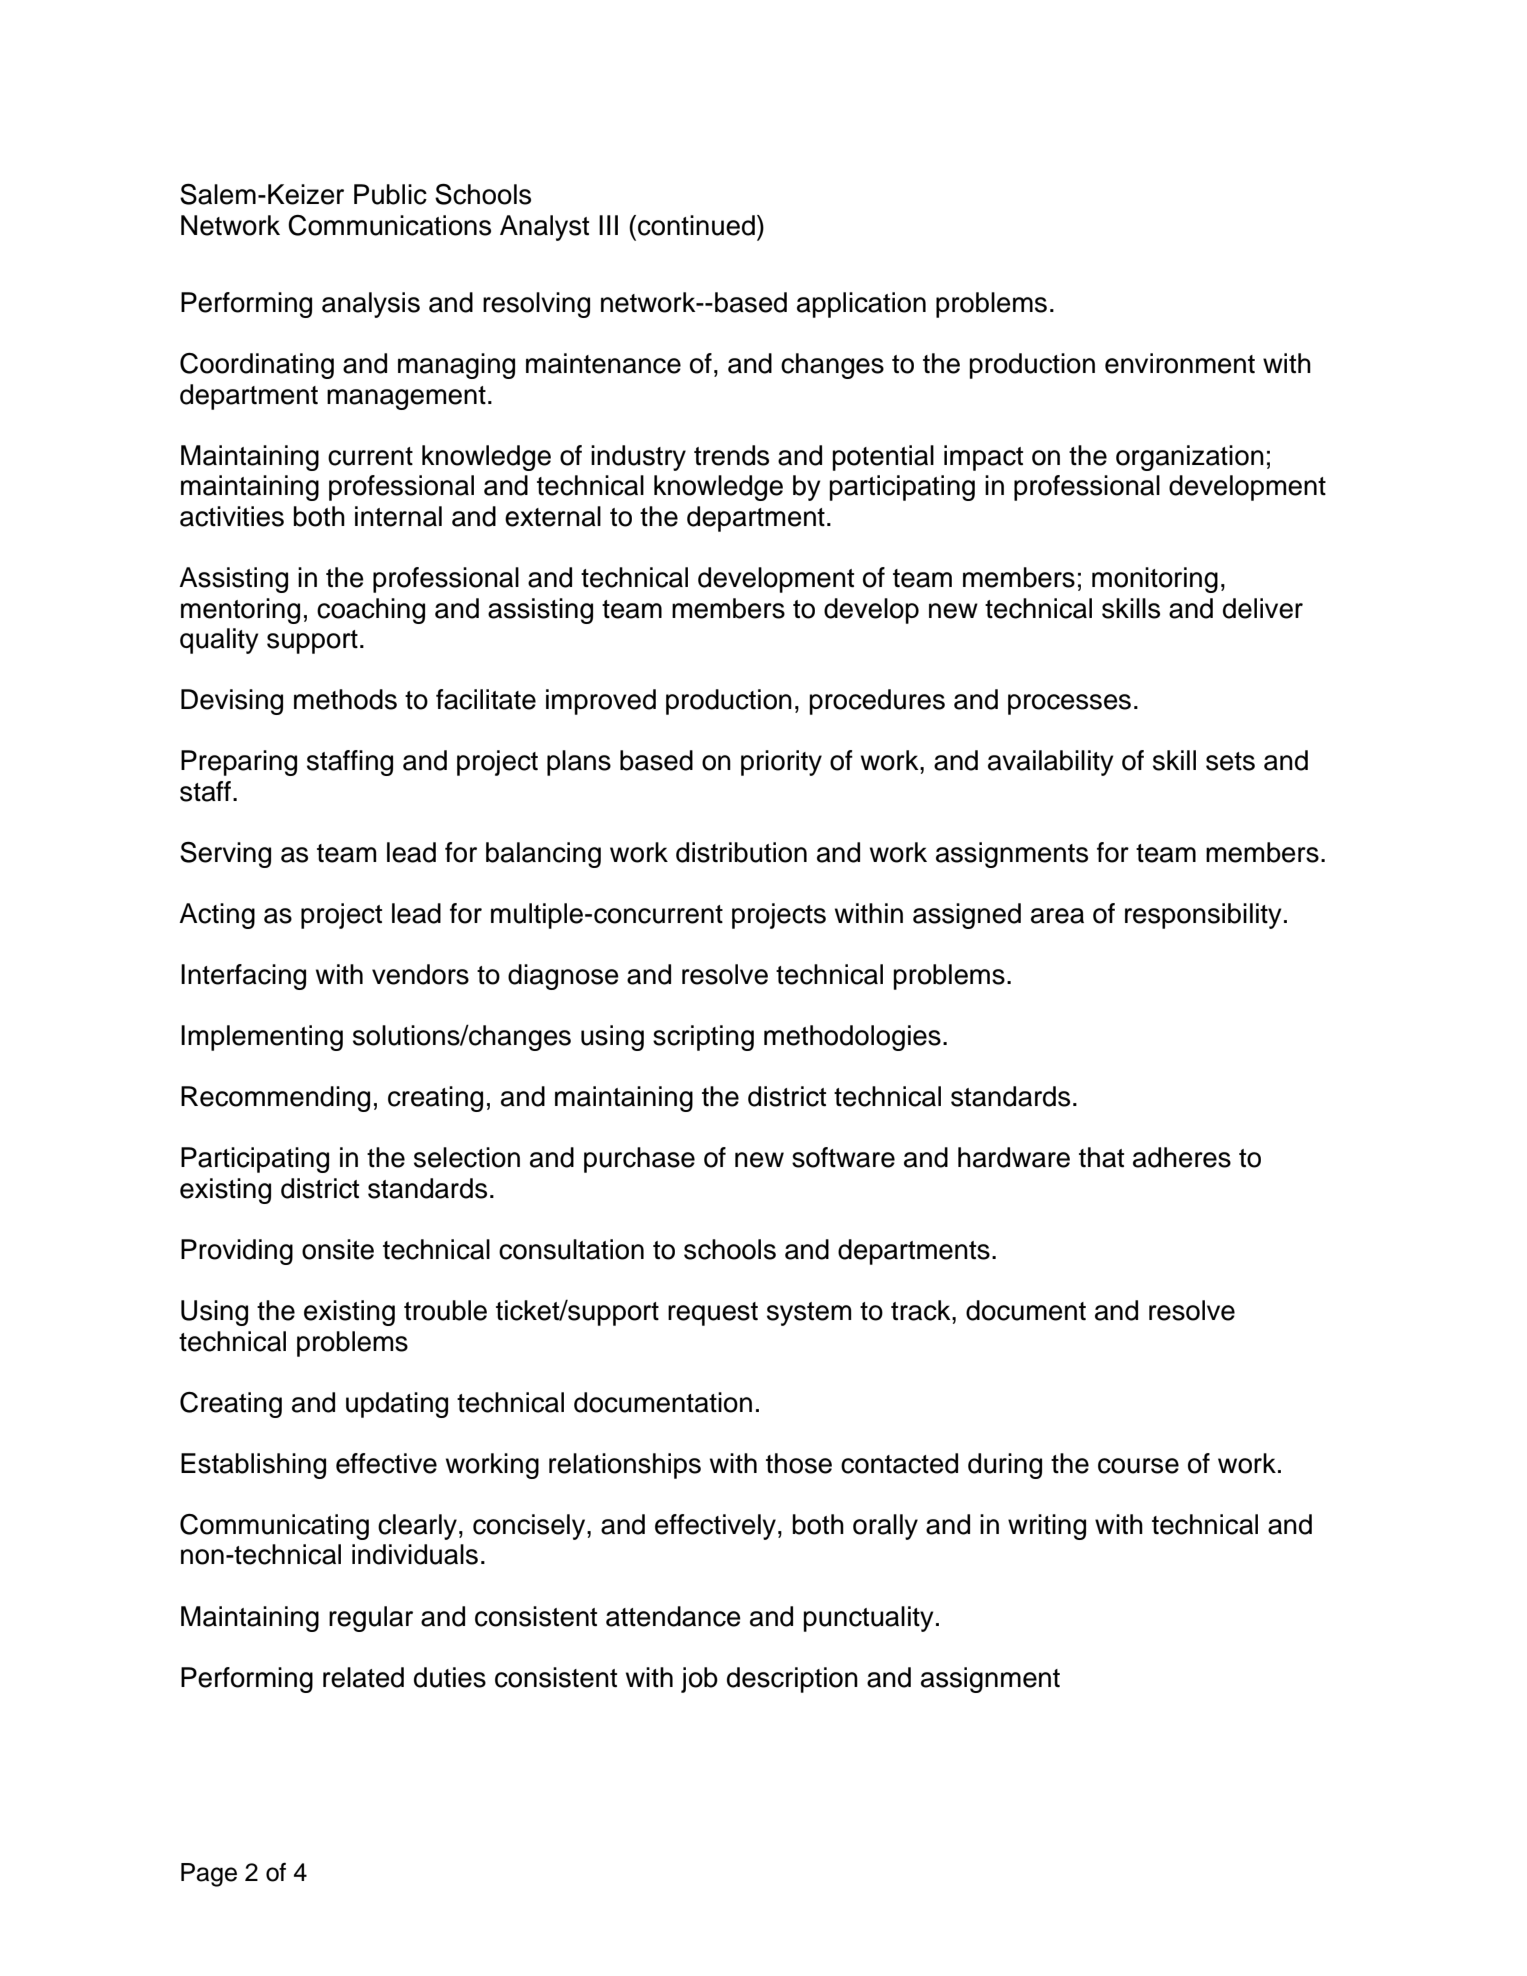 The image size is (1527, 1976). I want to click on improved, so click(601, 702).
